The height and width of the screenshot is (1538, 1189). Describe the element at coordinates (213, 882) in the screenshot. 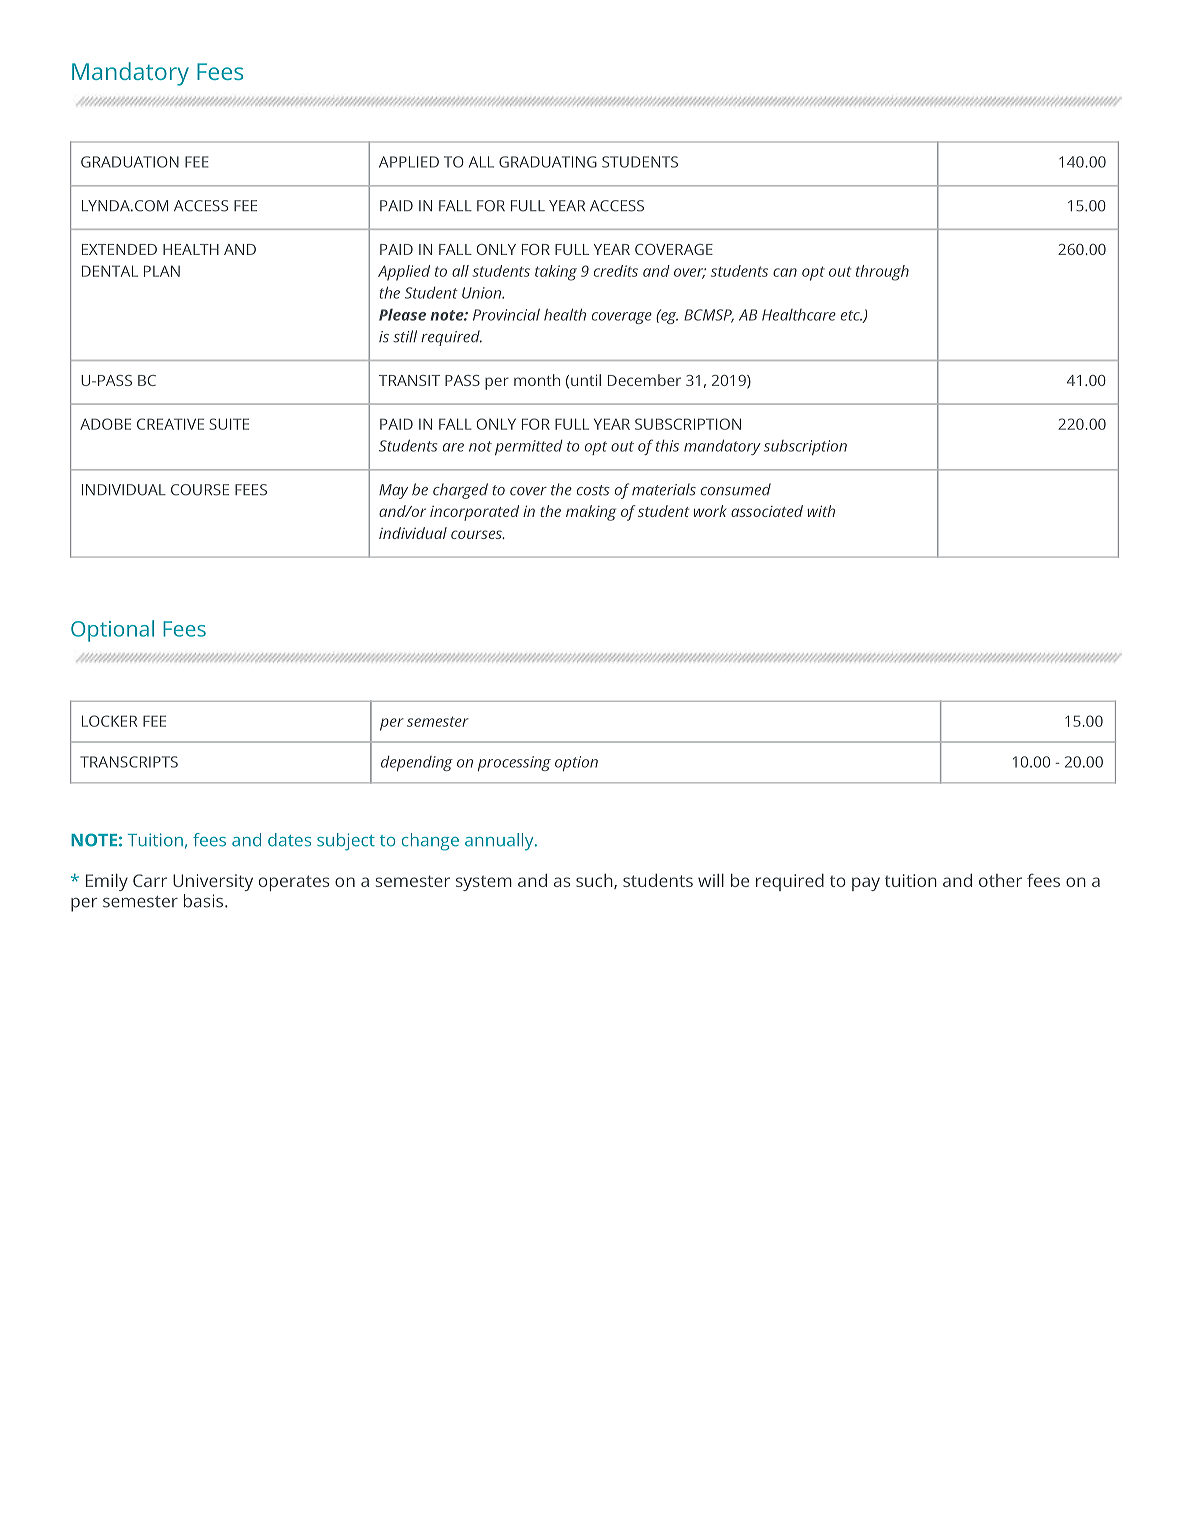

I see `University` at that location.
